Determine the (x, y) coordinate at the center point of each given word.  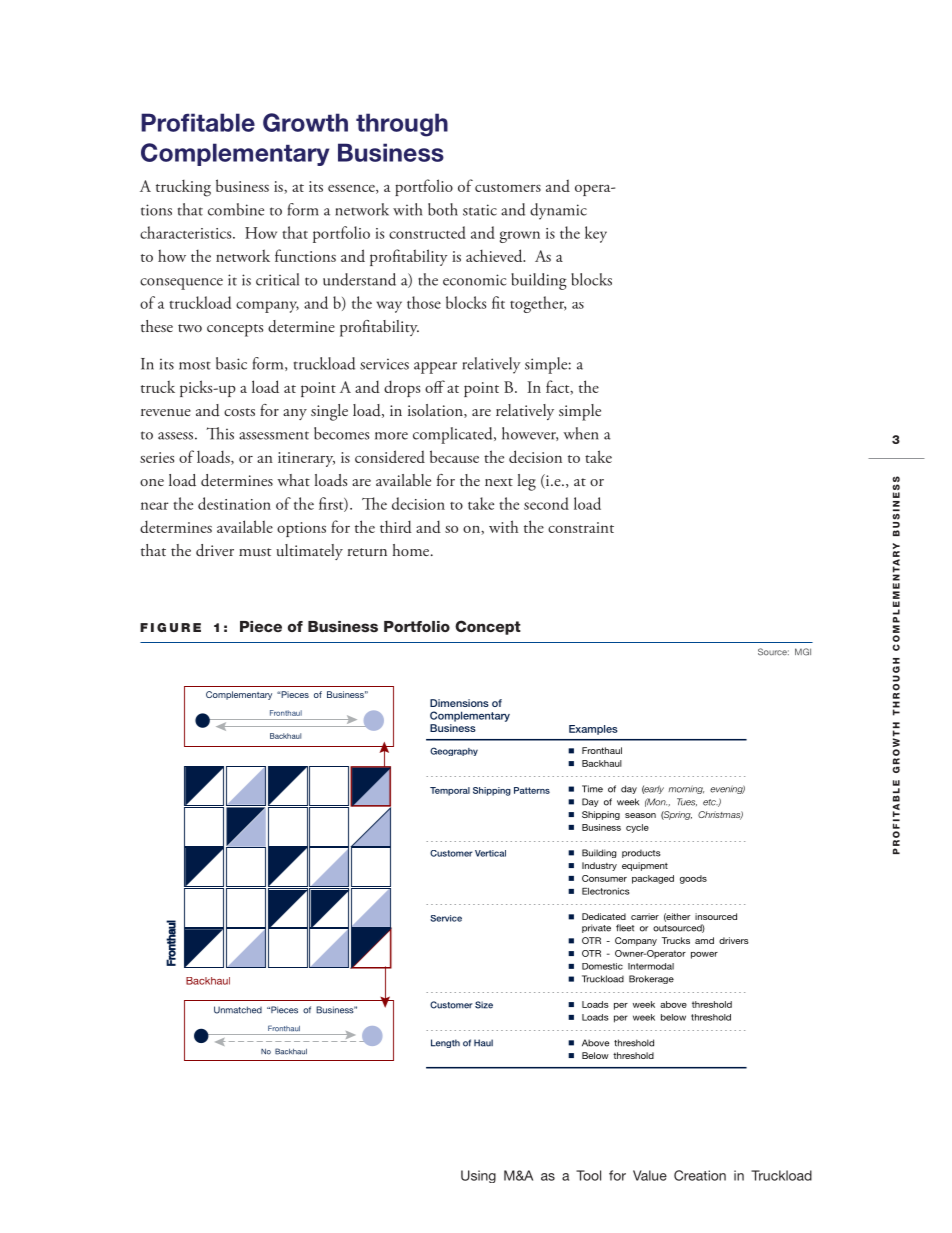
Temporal (450, 791)
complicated (454, 435)
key (596, 234)
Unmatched (238, 1010)
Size (484, 1005)
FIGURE (170, 627)
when (581, 433)
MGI (803, 652)
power (704, 955)
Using (478, 1176)
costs (239, 412)
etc (710, 802)
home (412, 550)
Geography (454, 751)
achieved (495, 255)
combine (236, 209)
